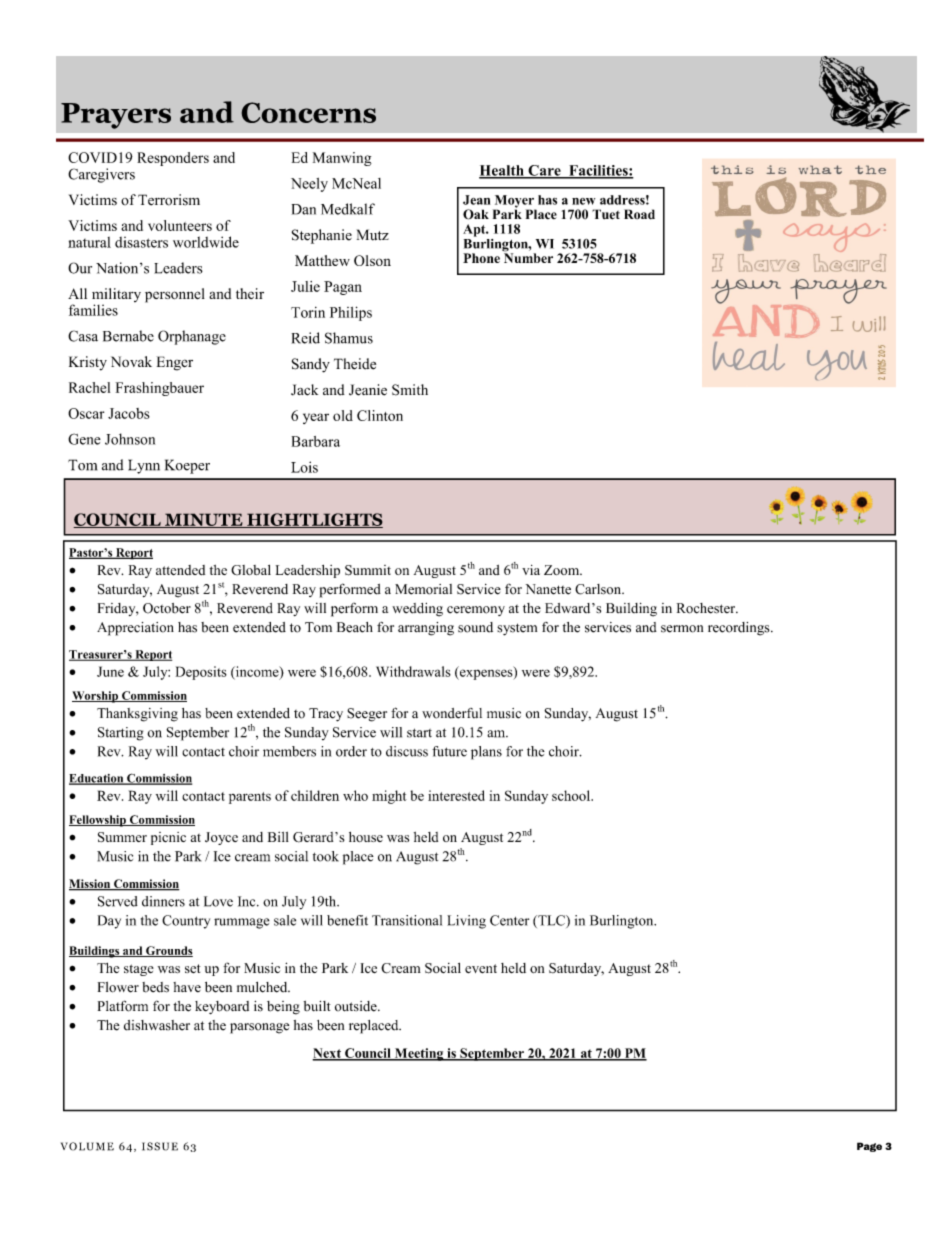 The image size is (952, 1233). Describe the element at coordinates (173, 159) in the page. I see `Responders` at that location.
